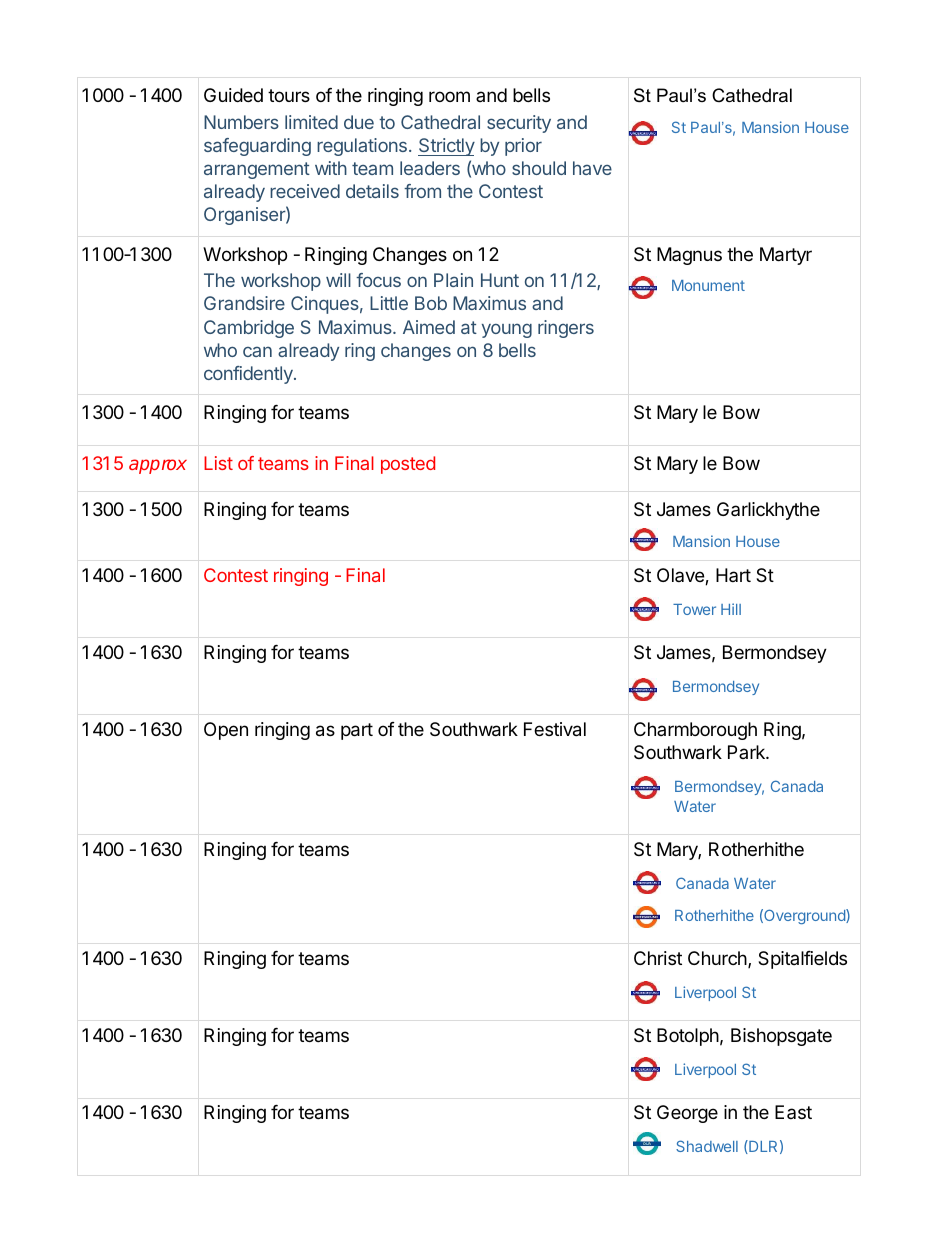 The width and height of the page is (952, 1233). Describe the element at coordinates (658, 958) in the page. I see `Christ` at that location.
